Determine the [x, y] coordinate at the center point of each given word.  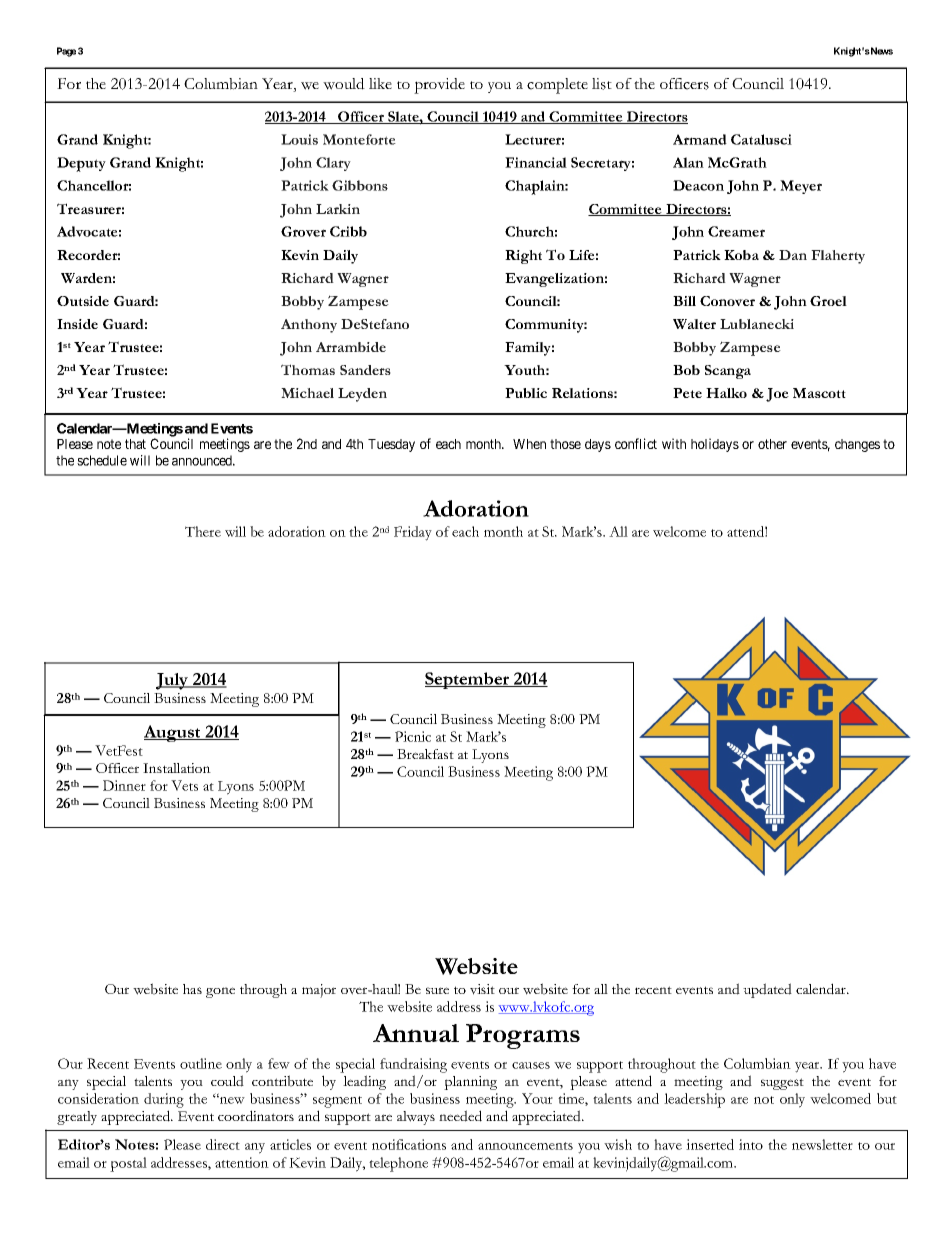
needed [460, 1116]
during [164, 1100]
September [468, 680]
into [751, 1144]
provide [439, 86]
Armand [700, 139]
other [772, 444]
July [173, 681]
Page [66, 52]
